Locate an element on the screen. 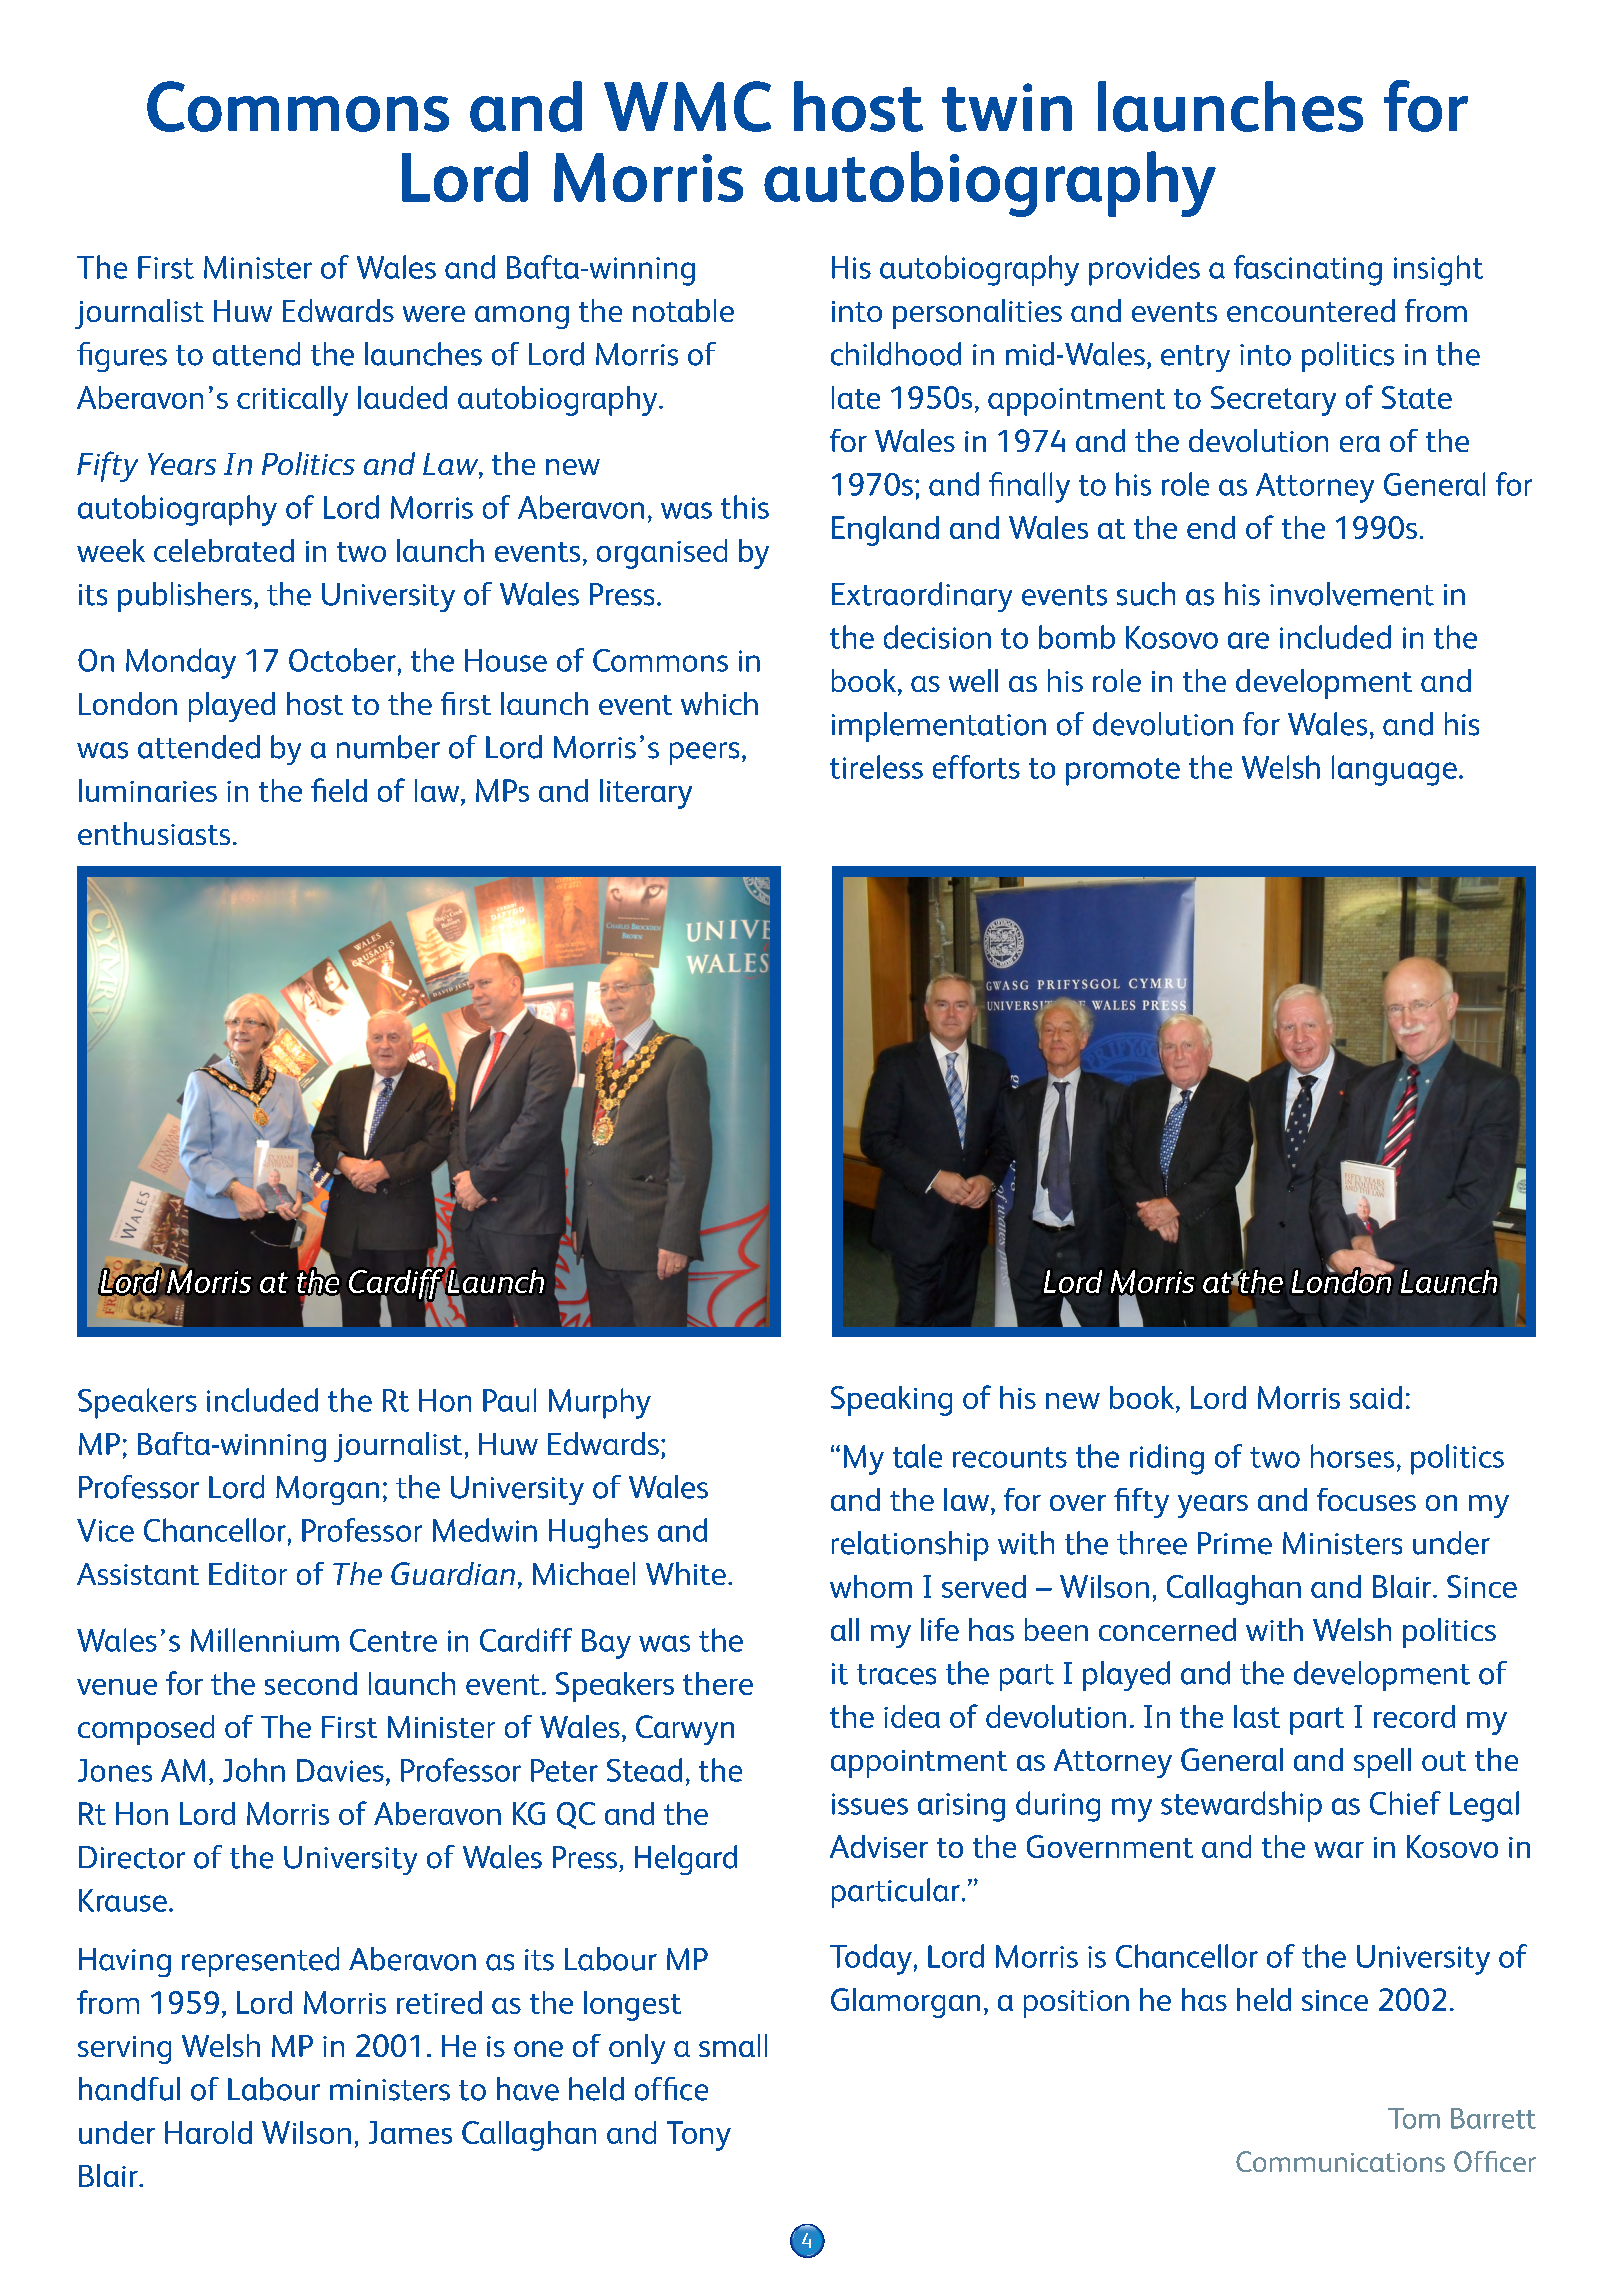  small is located at coordinates (733, 2045).
